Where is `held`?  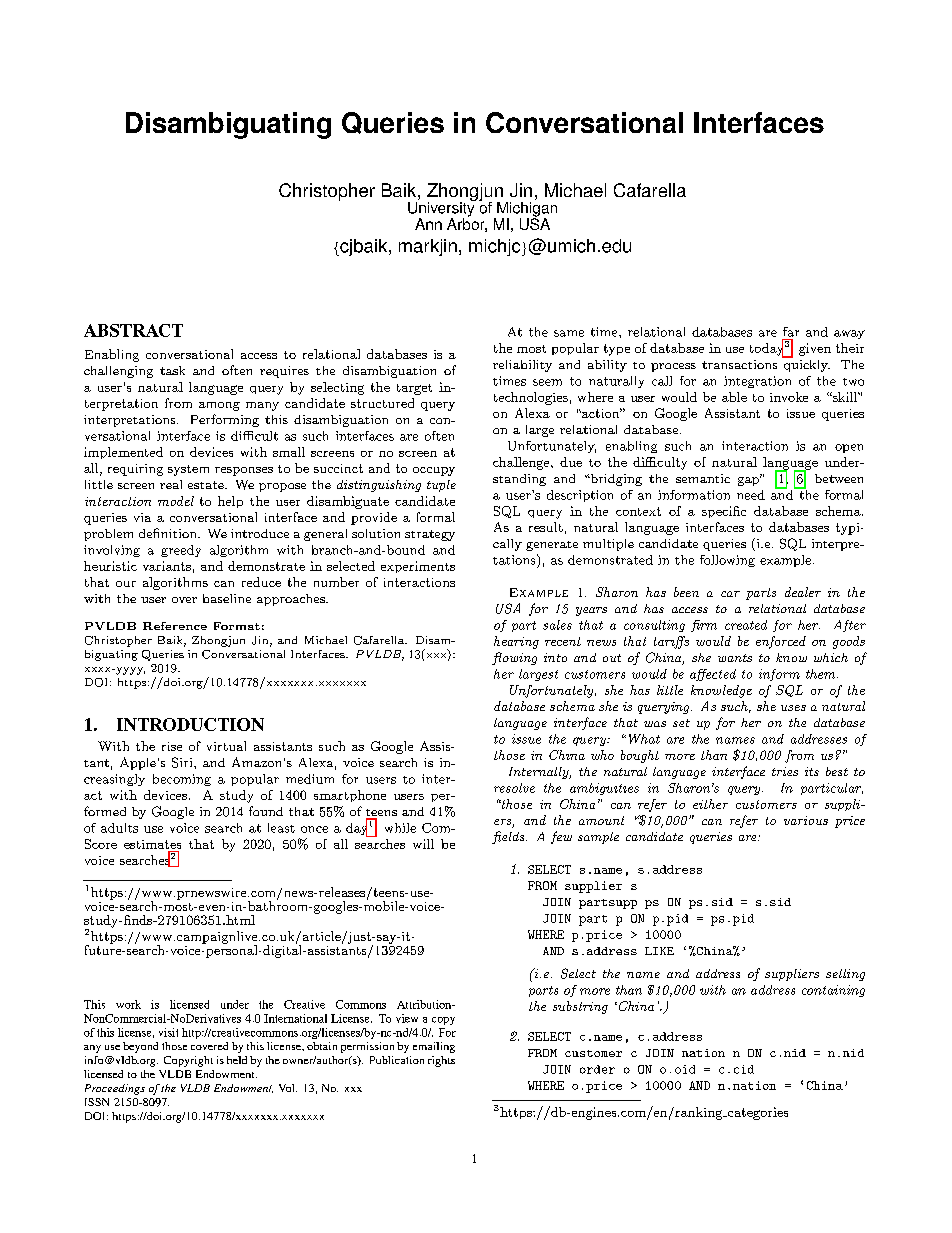 held is located at coordinates (237, 1060).
